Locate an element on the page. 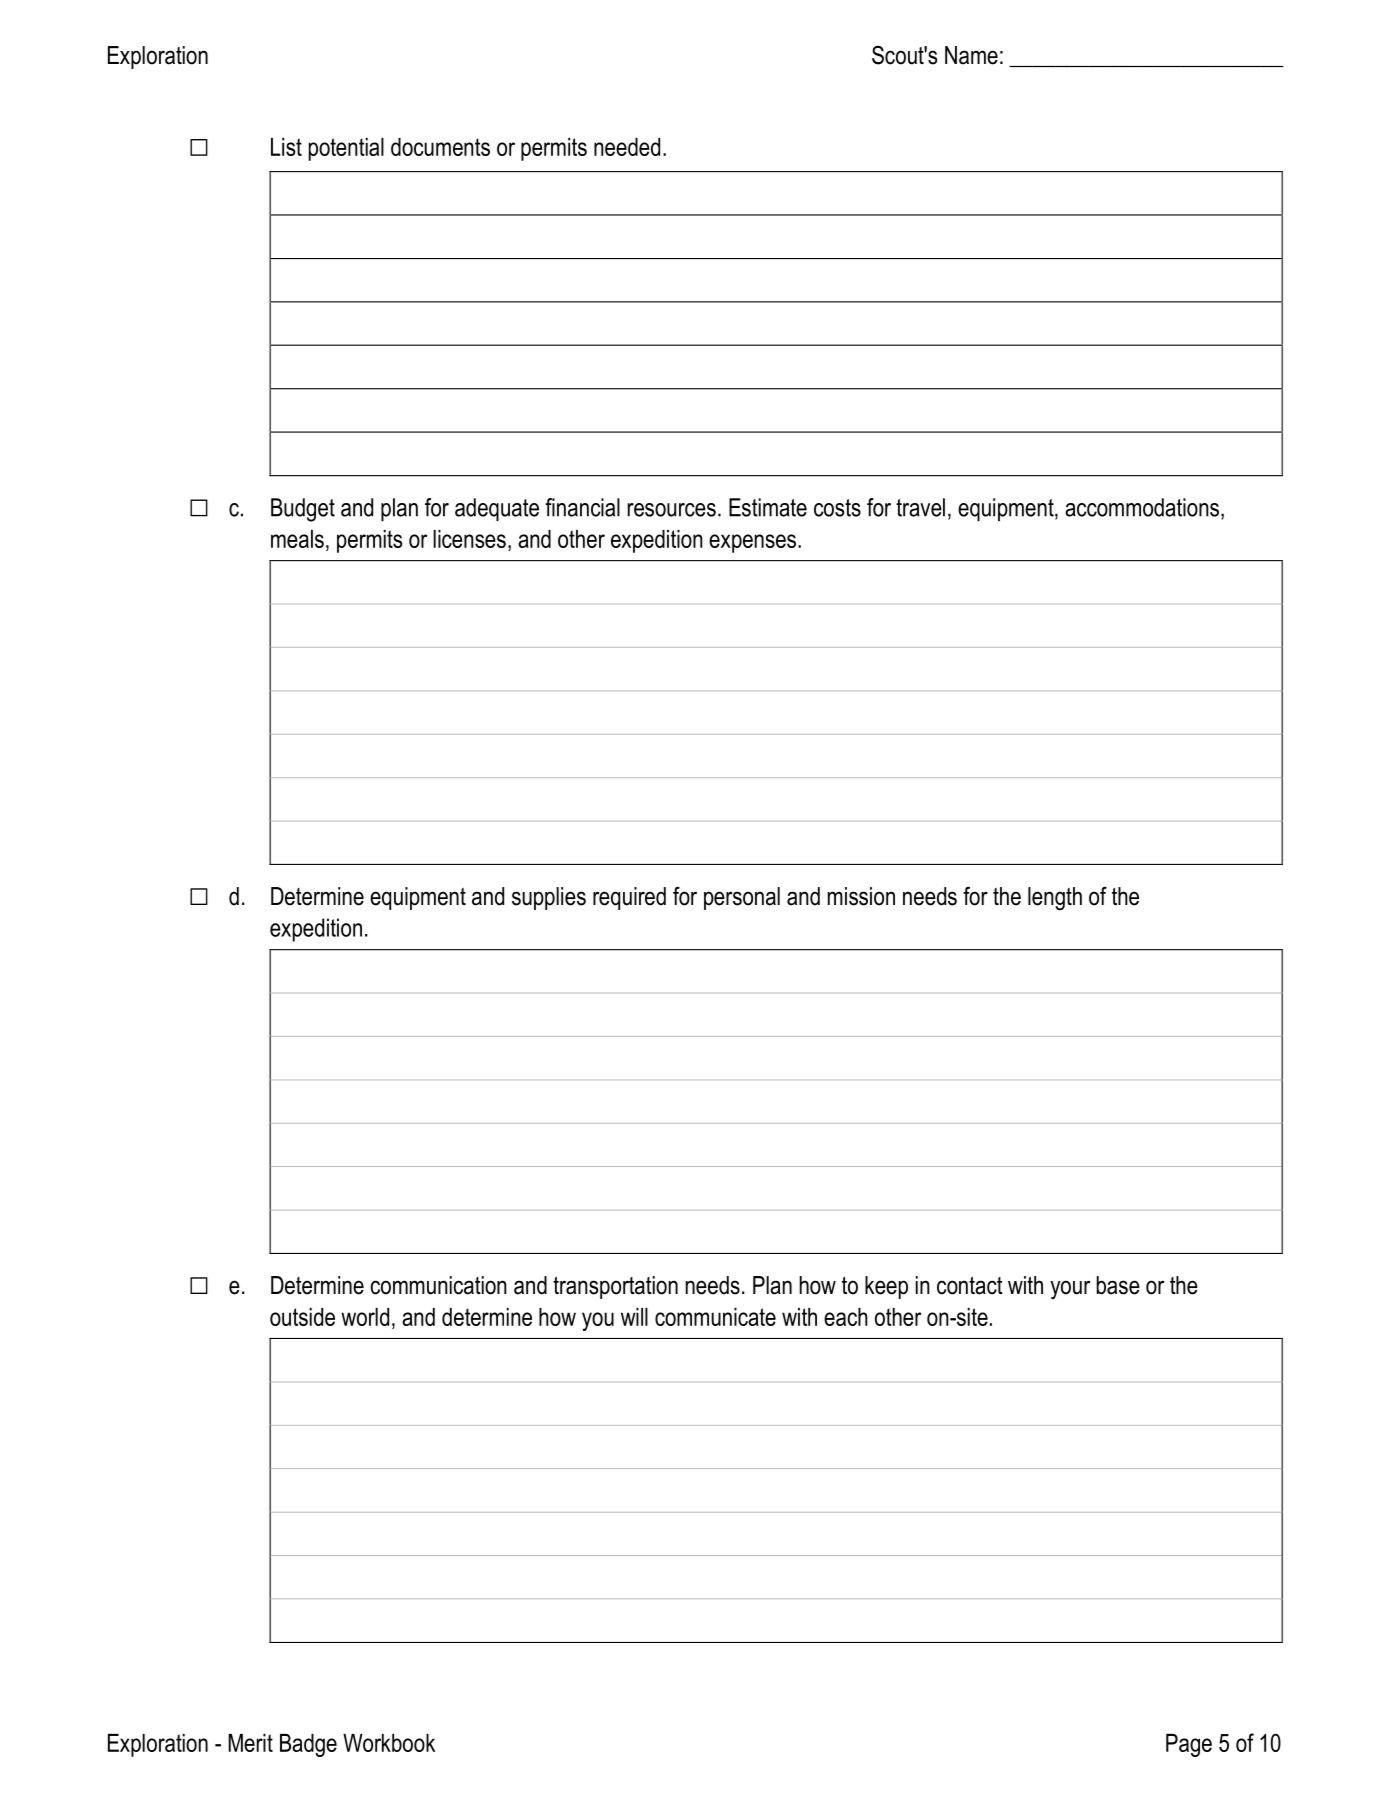  needed is located at coordinates (627, 147).
